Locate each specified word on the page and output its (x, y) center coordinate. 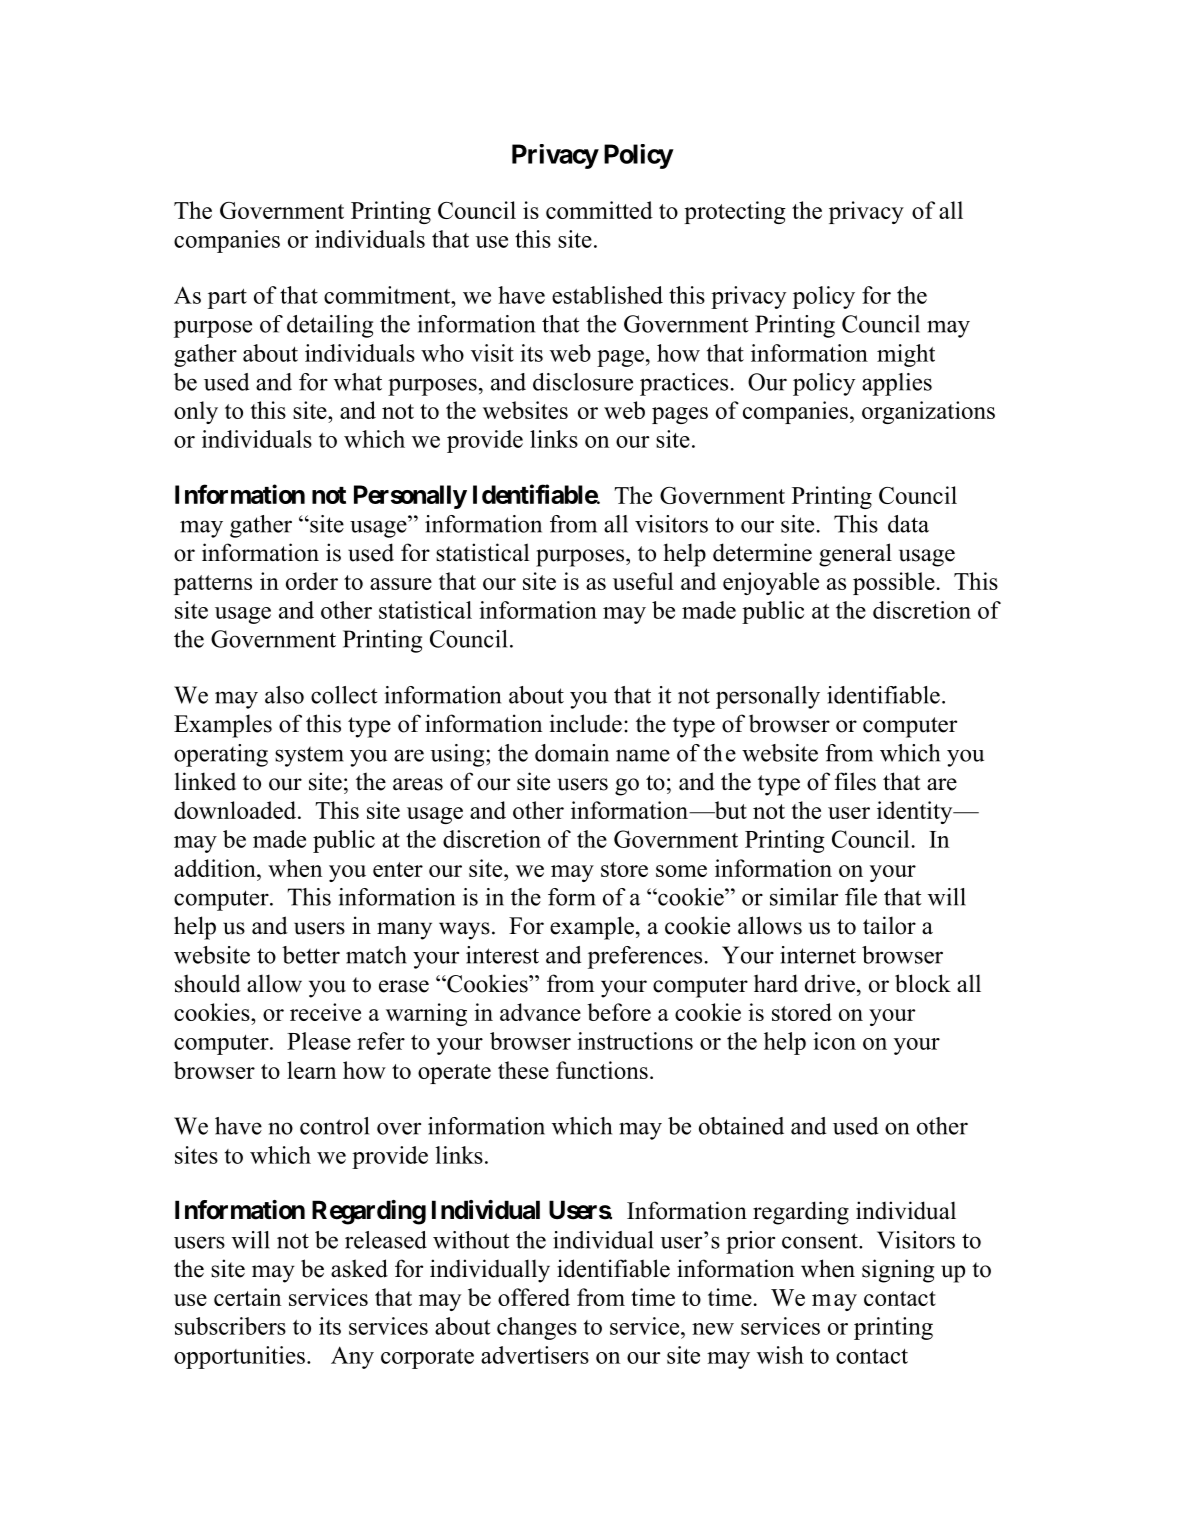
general (855, 555)
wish (780, 1355)
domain (572, 753)
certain (247, 1297)
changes (537, 1328)
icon (834, 1041)
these (523, 1070)
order (312, 581)
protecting (735, 212)
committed (599, 210)
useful (643, 581)
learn (311, 1070)
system (309, 757)
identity (916, 812)
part (227, 299)
